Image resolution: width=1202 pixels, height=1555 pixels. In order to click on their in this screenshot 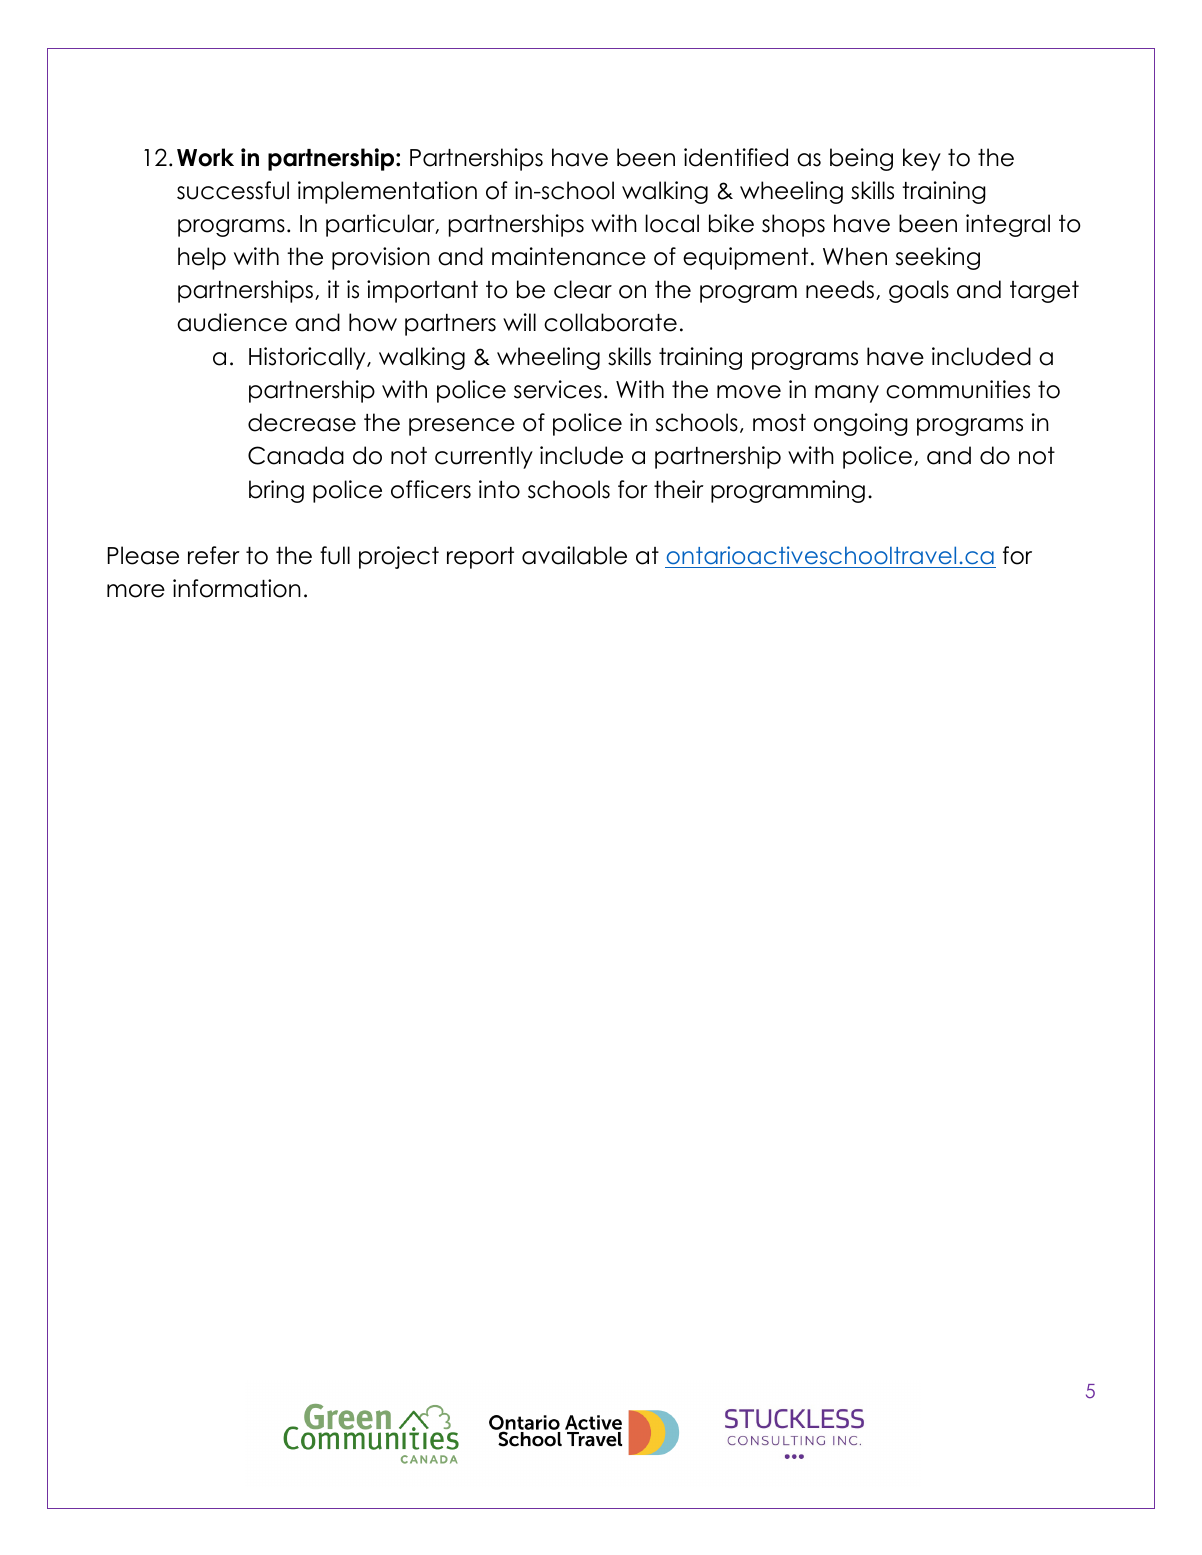, I will do `click(679, 489)`.
